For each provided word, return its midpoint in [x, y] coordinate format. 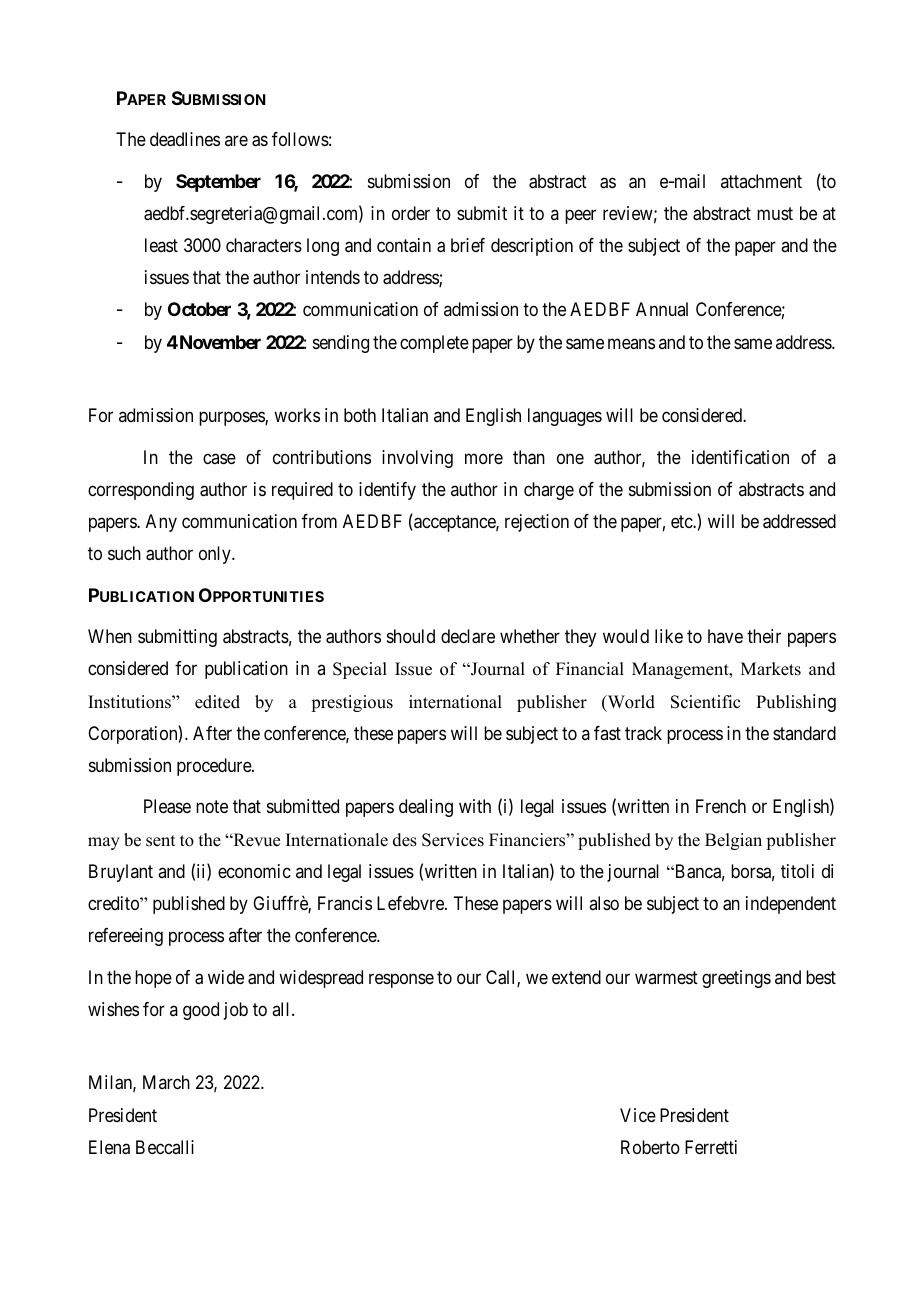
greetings [736, 979]
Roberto [650, 1147]
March [166, 1082]
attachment [761, 181]
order [411, 213]
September [218, 183]
